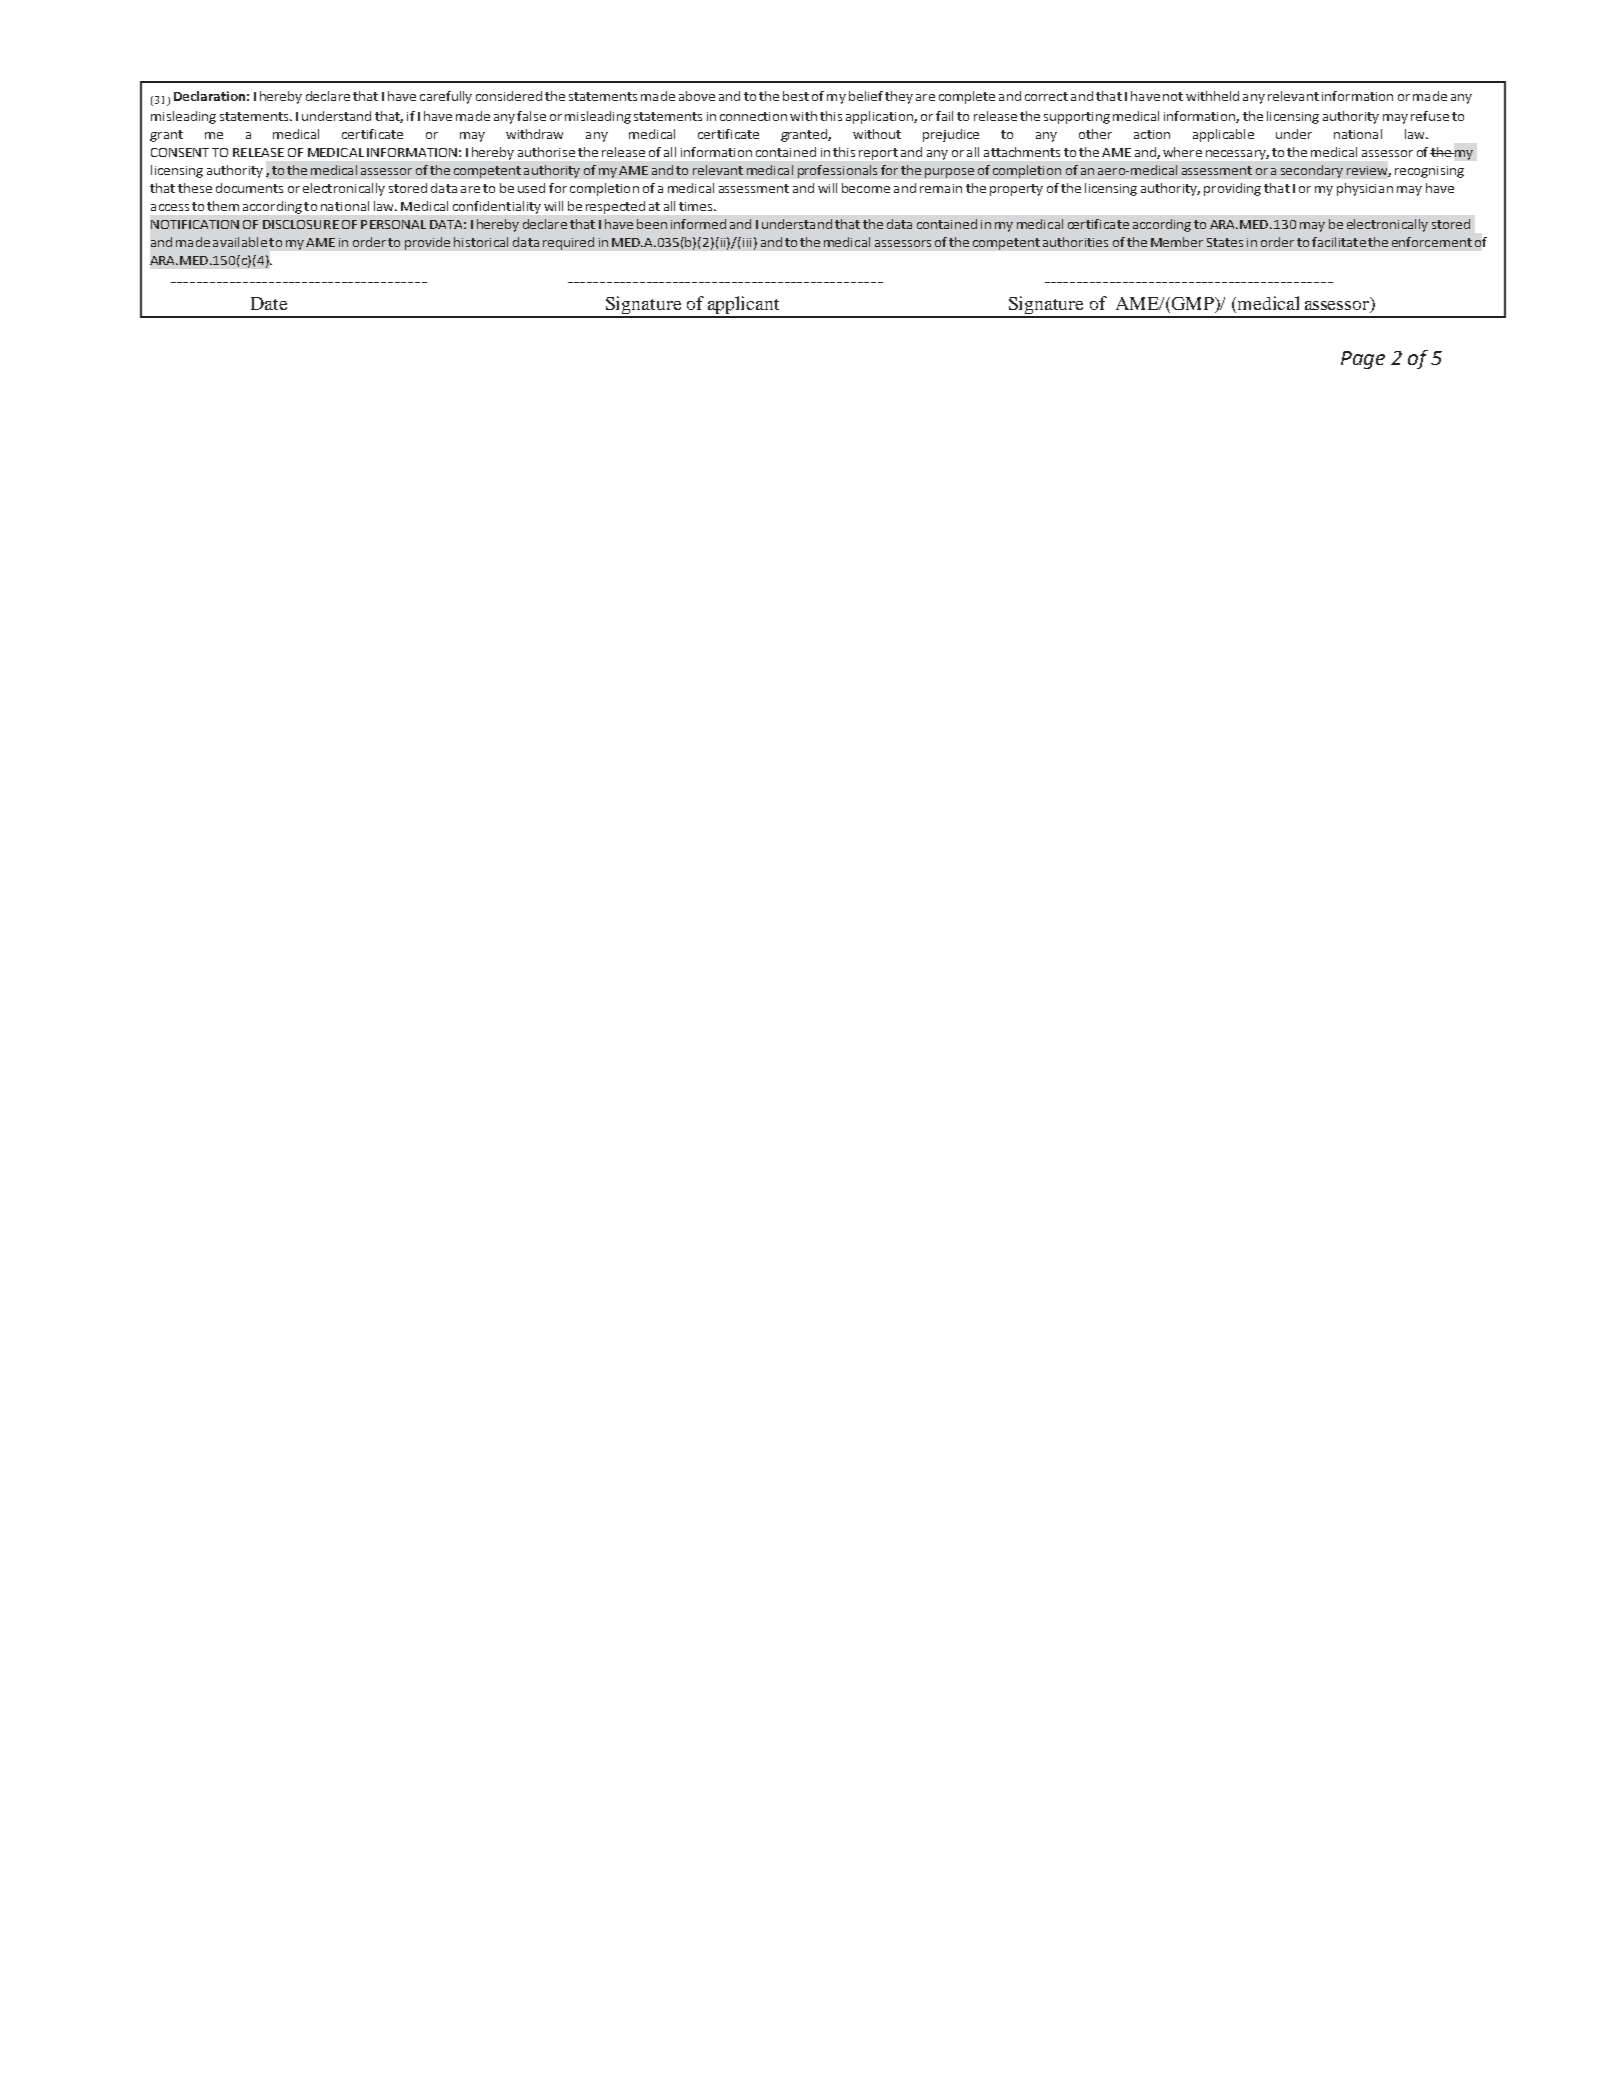  Describe the element at coordinates (1430, 116) in the page. I see `refuse` at that location.
